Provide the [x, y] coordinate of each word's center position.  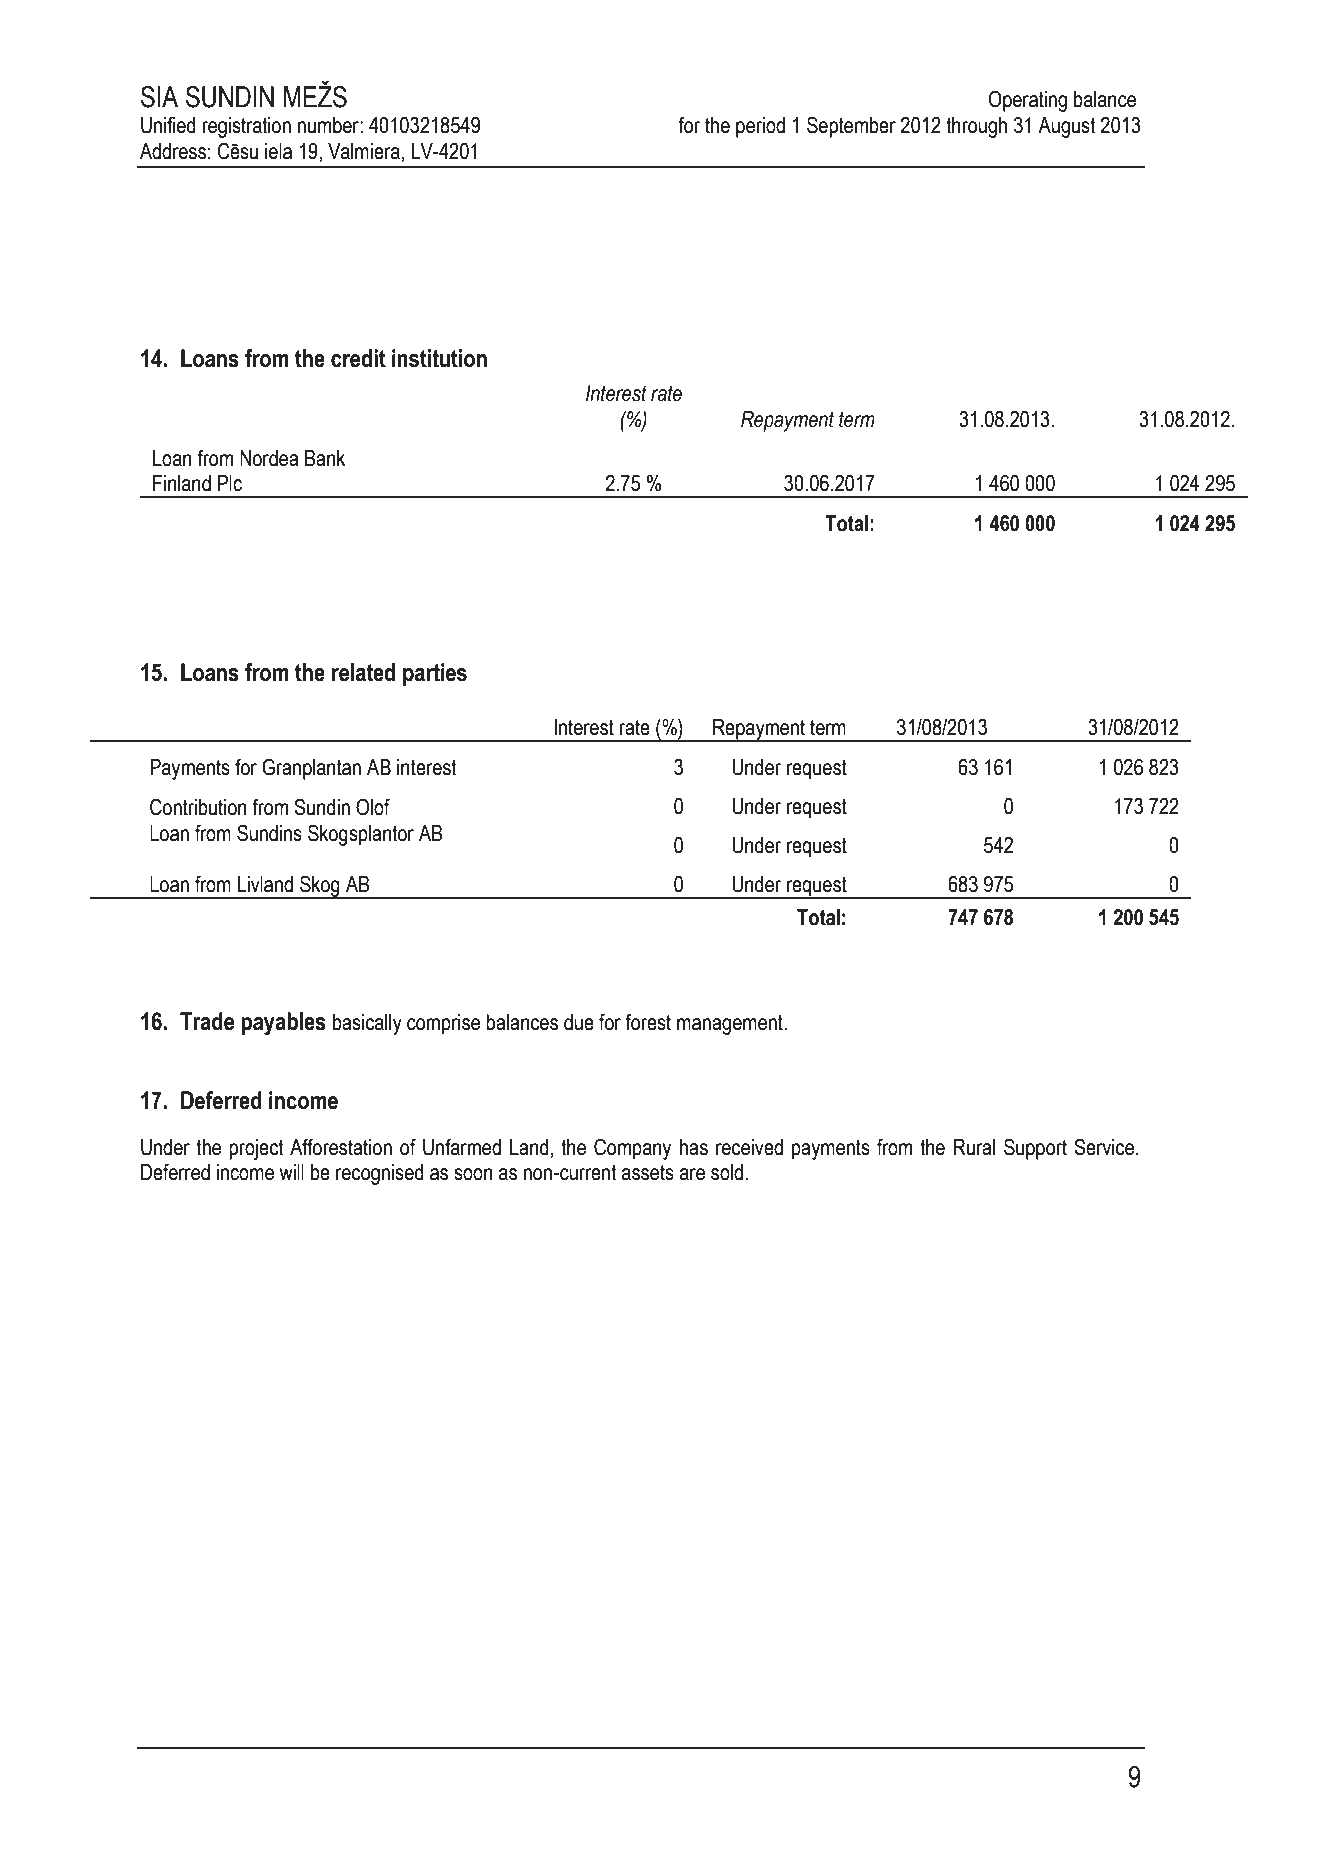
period [760, 127]
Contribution [198, 807]
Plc [230, 483]
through [976, 127]
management [731, 1024]
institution [439, 358]
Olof [373, 807]
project [256, 1149]
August [1067, 127]
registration [246, 127]
